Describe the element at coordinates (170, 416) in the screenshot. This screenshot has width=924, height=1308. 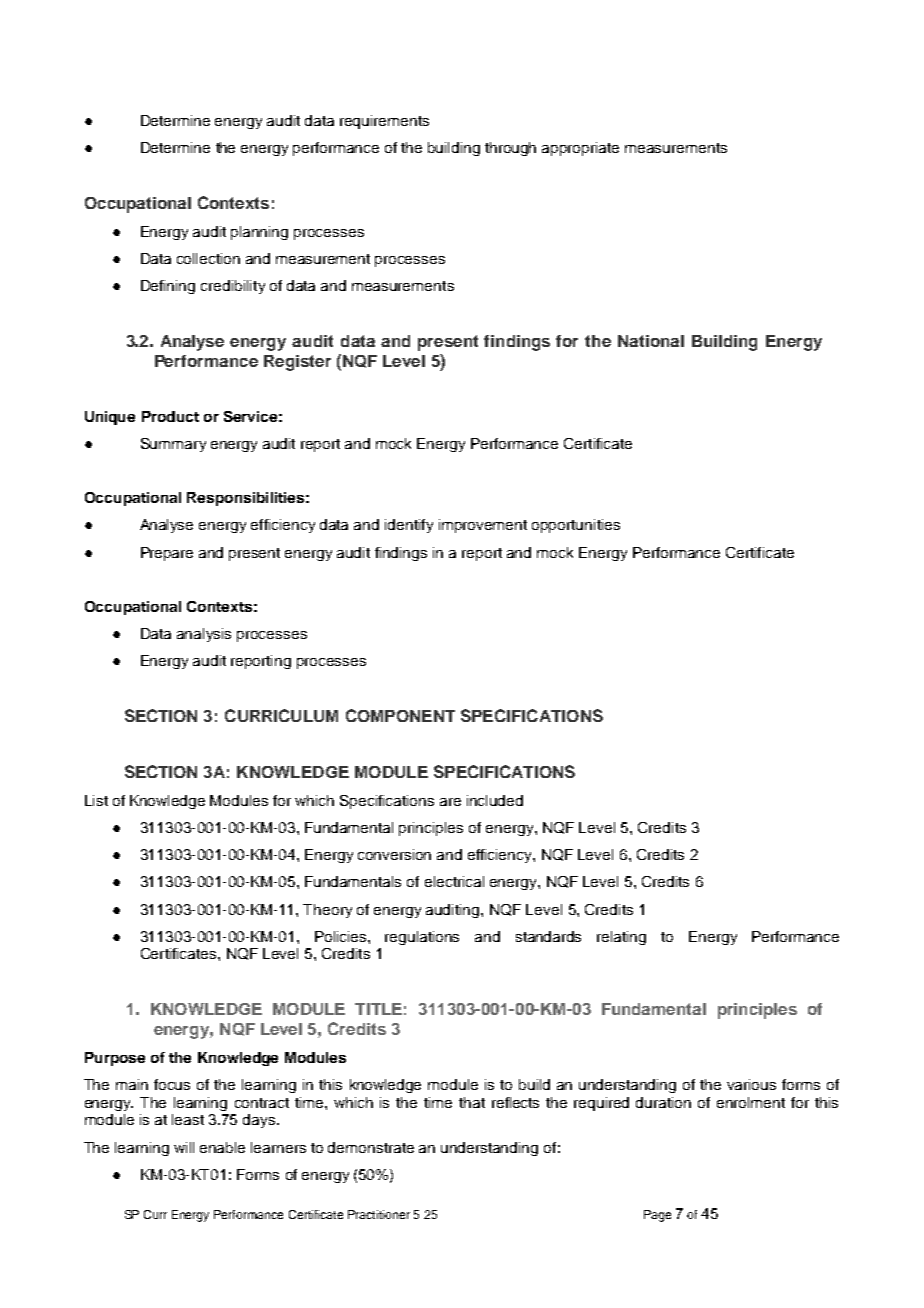
I see `Product` at that location.
